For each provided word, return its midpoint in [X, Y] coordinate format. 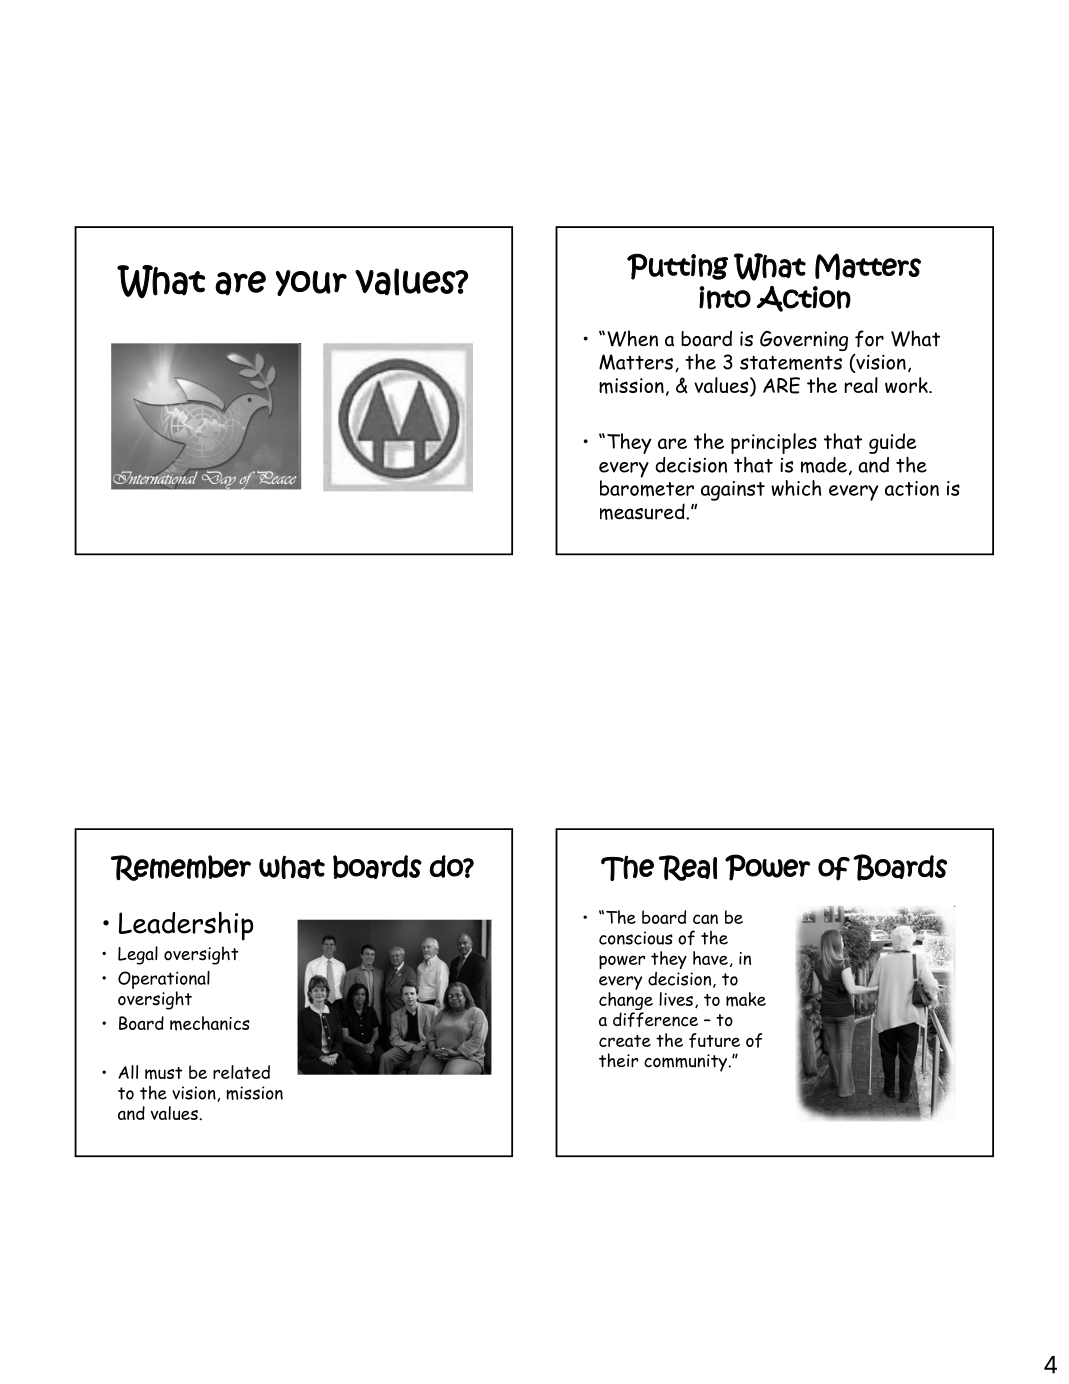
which [796, 488]
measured [643, 511]
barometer [647, 488]
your [311, 283]
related [241, 1072]
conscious [636, 938]
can [705, 919]
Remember [181, 868]
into [725, 297]
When [632, 338]
